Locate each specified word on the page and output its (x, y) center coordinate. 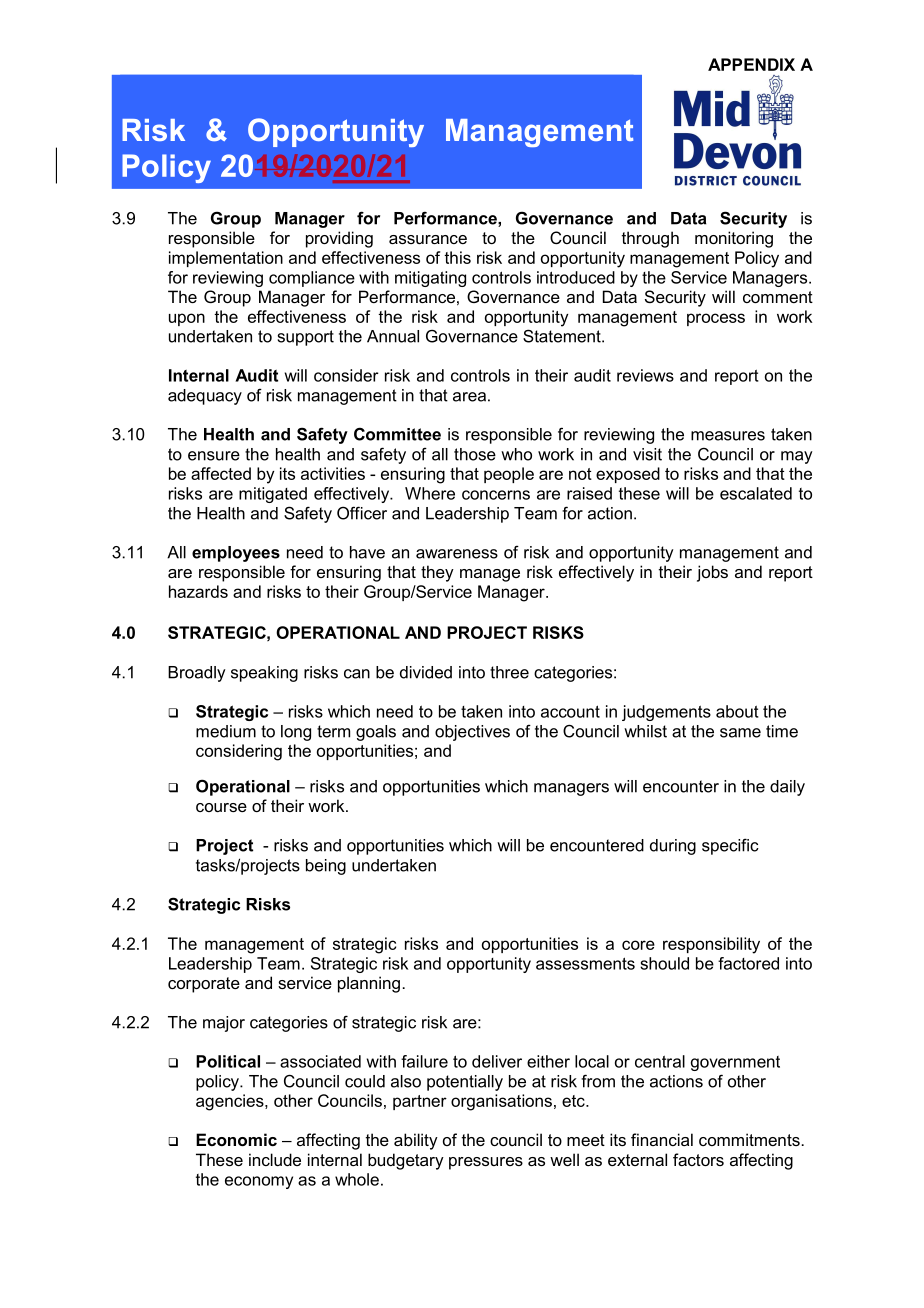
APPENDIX (751, 64)
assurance (428, 239)
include (275, 1159)
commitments (749, 1139)
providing (339, 239)
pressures (486, 1163)
